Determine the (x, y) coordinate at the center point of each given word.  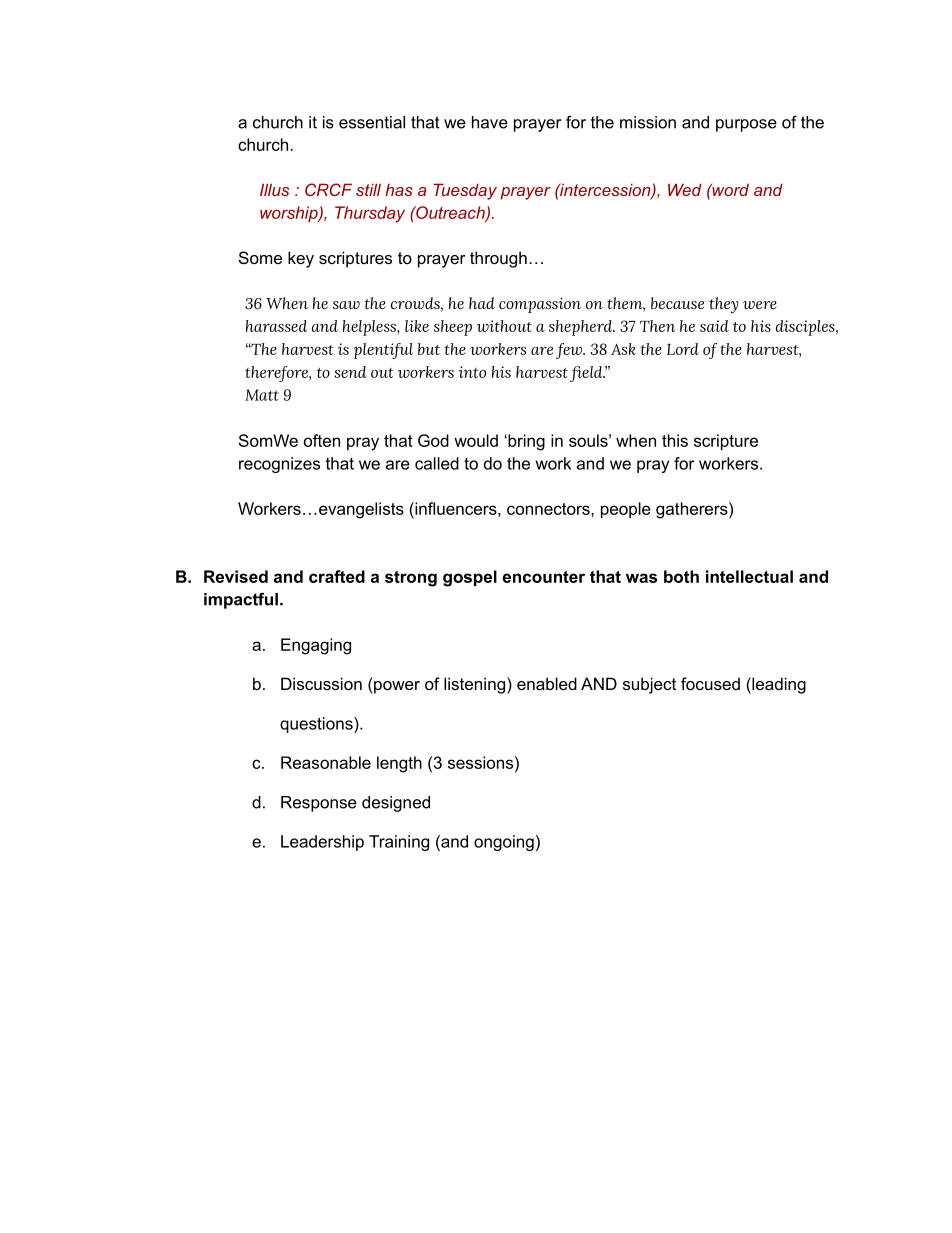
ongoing (504, 843)
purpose (746, 125)
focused (710, 683)
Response (319, 804)
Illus (274, 189)
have (490, 122)
